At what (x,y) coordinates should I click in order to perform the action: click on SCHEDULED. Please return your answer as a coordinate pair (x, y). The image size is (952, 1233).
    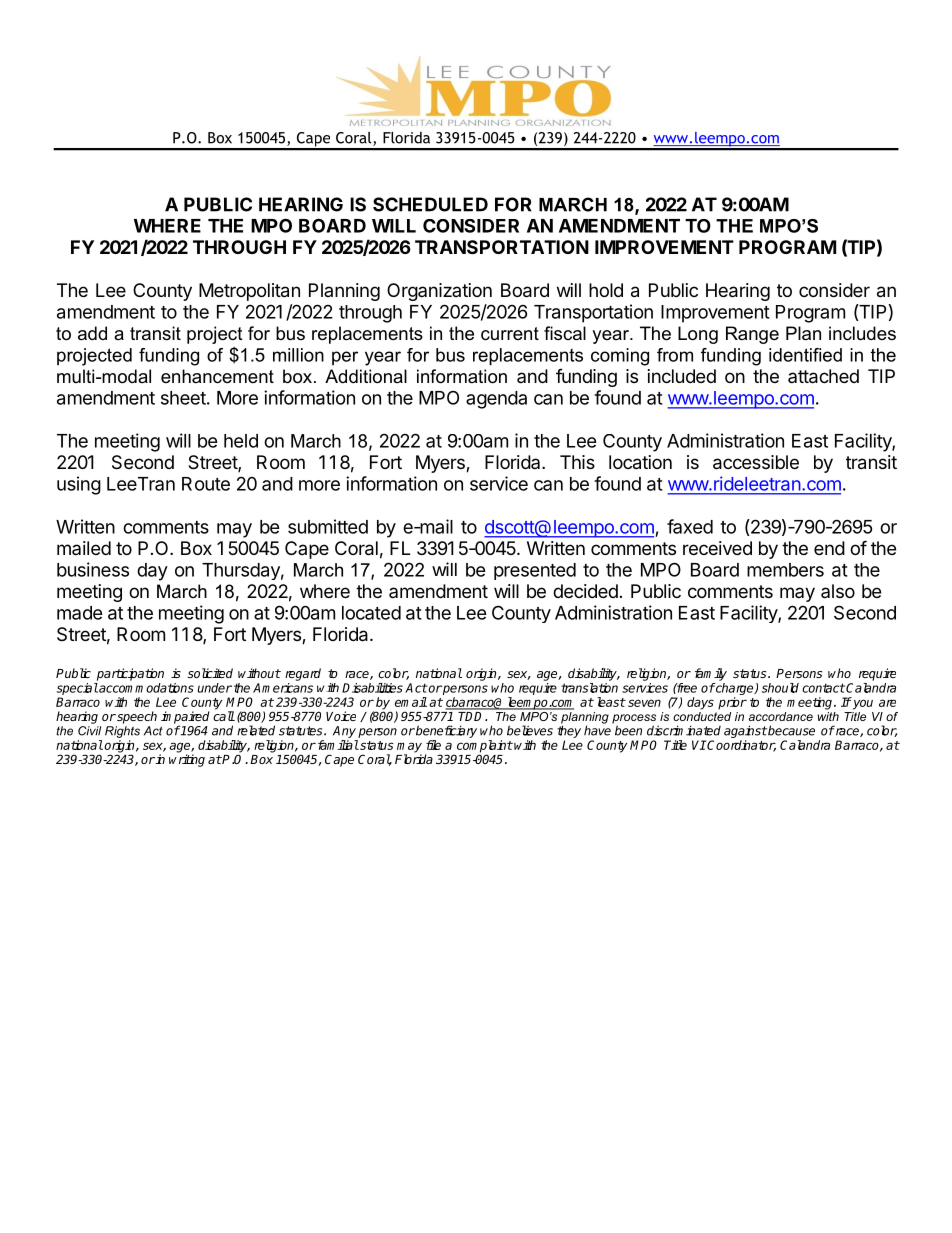
    Looking at the image, I should click on (430, 204).
